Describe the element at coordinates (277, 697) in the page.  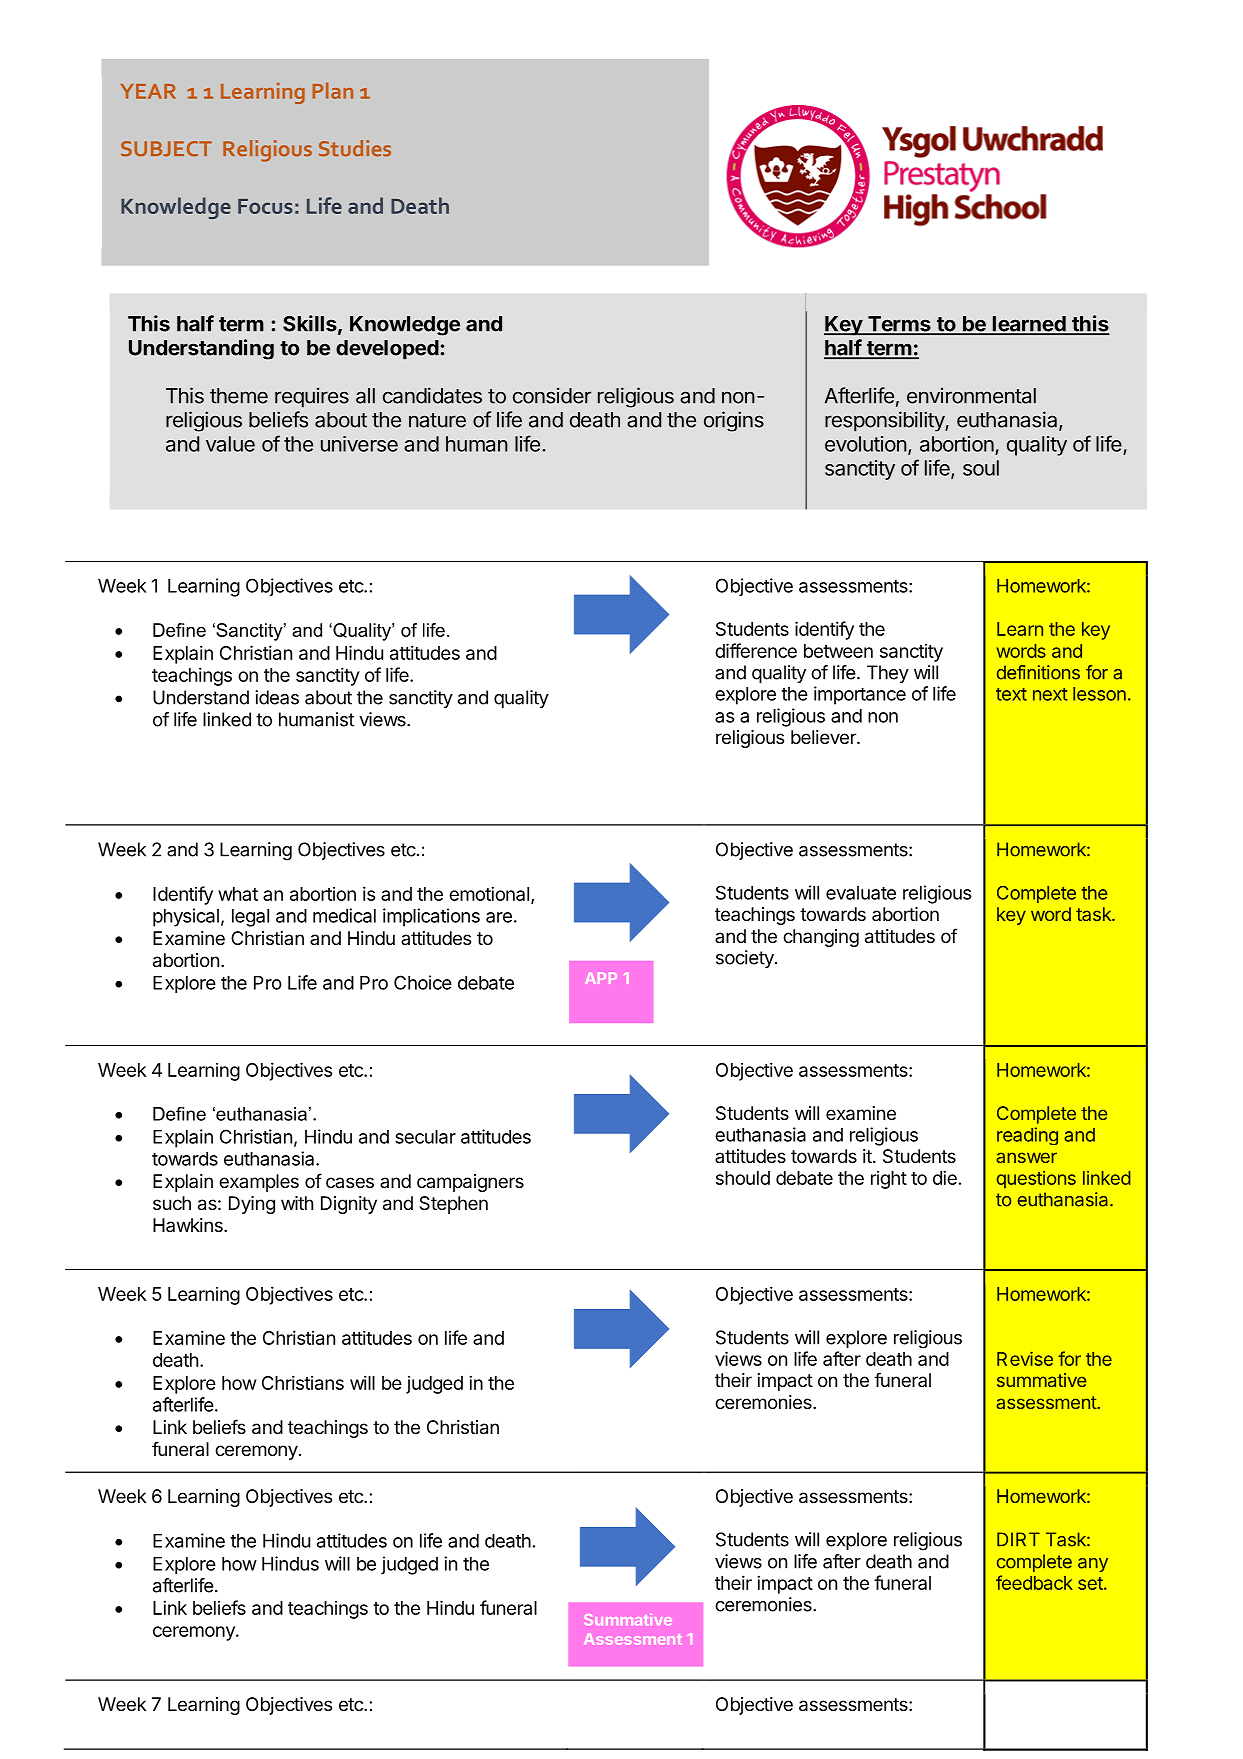
I see `ideas` at that location.
